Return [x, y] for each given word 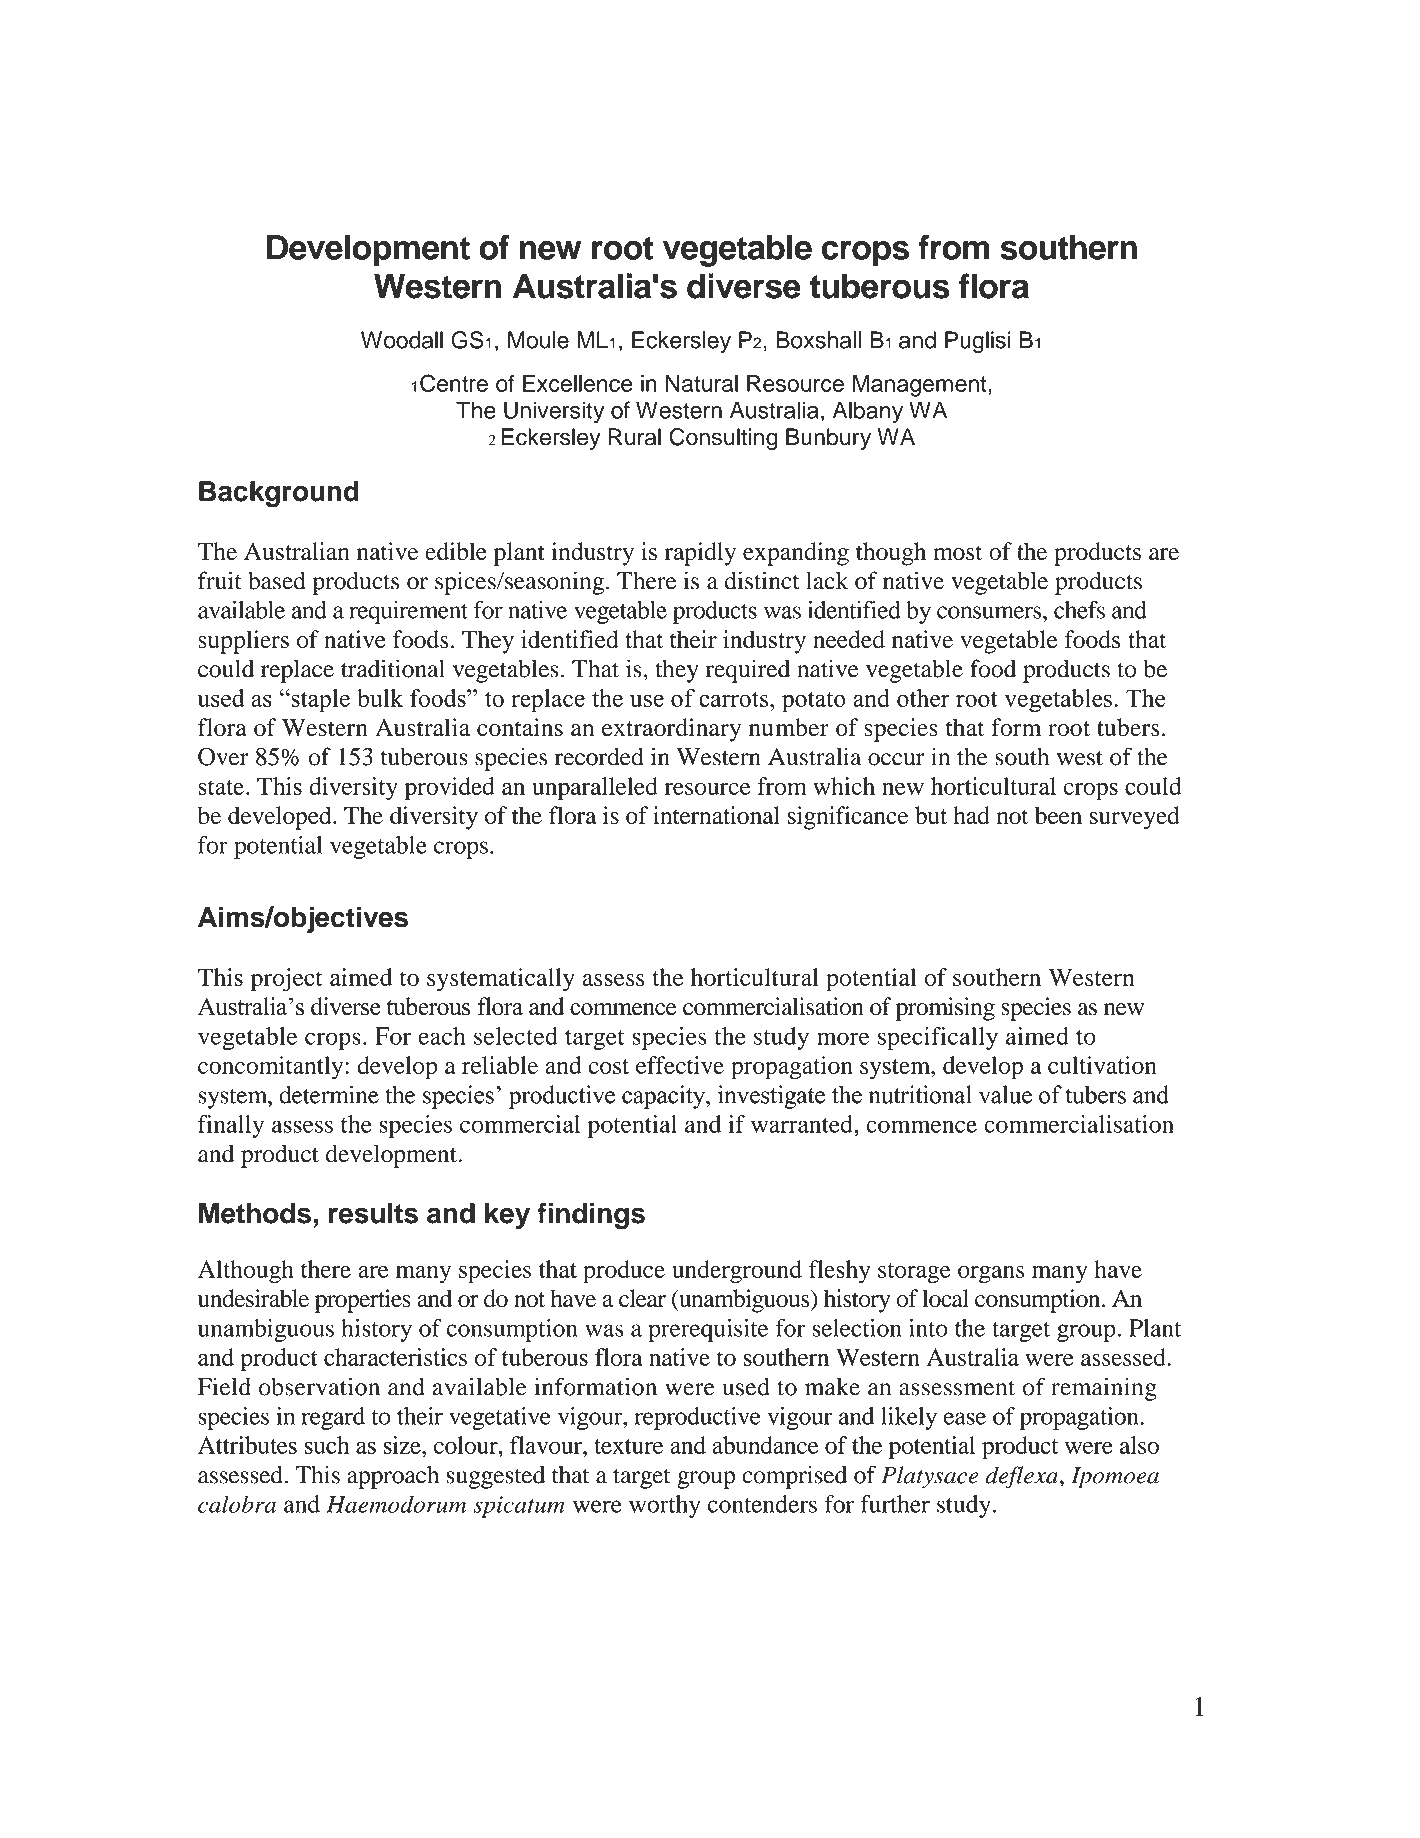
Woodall [402, 340]
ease [965, 1418]
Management [921, 386]
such [326, 1445]
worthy [665, 1506]
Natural [702, 383]
